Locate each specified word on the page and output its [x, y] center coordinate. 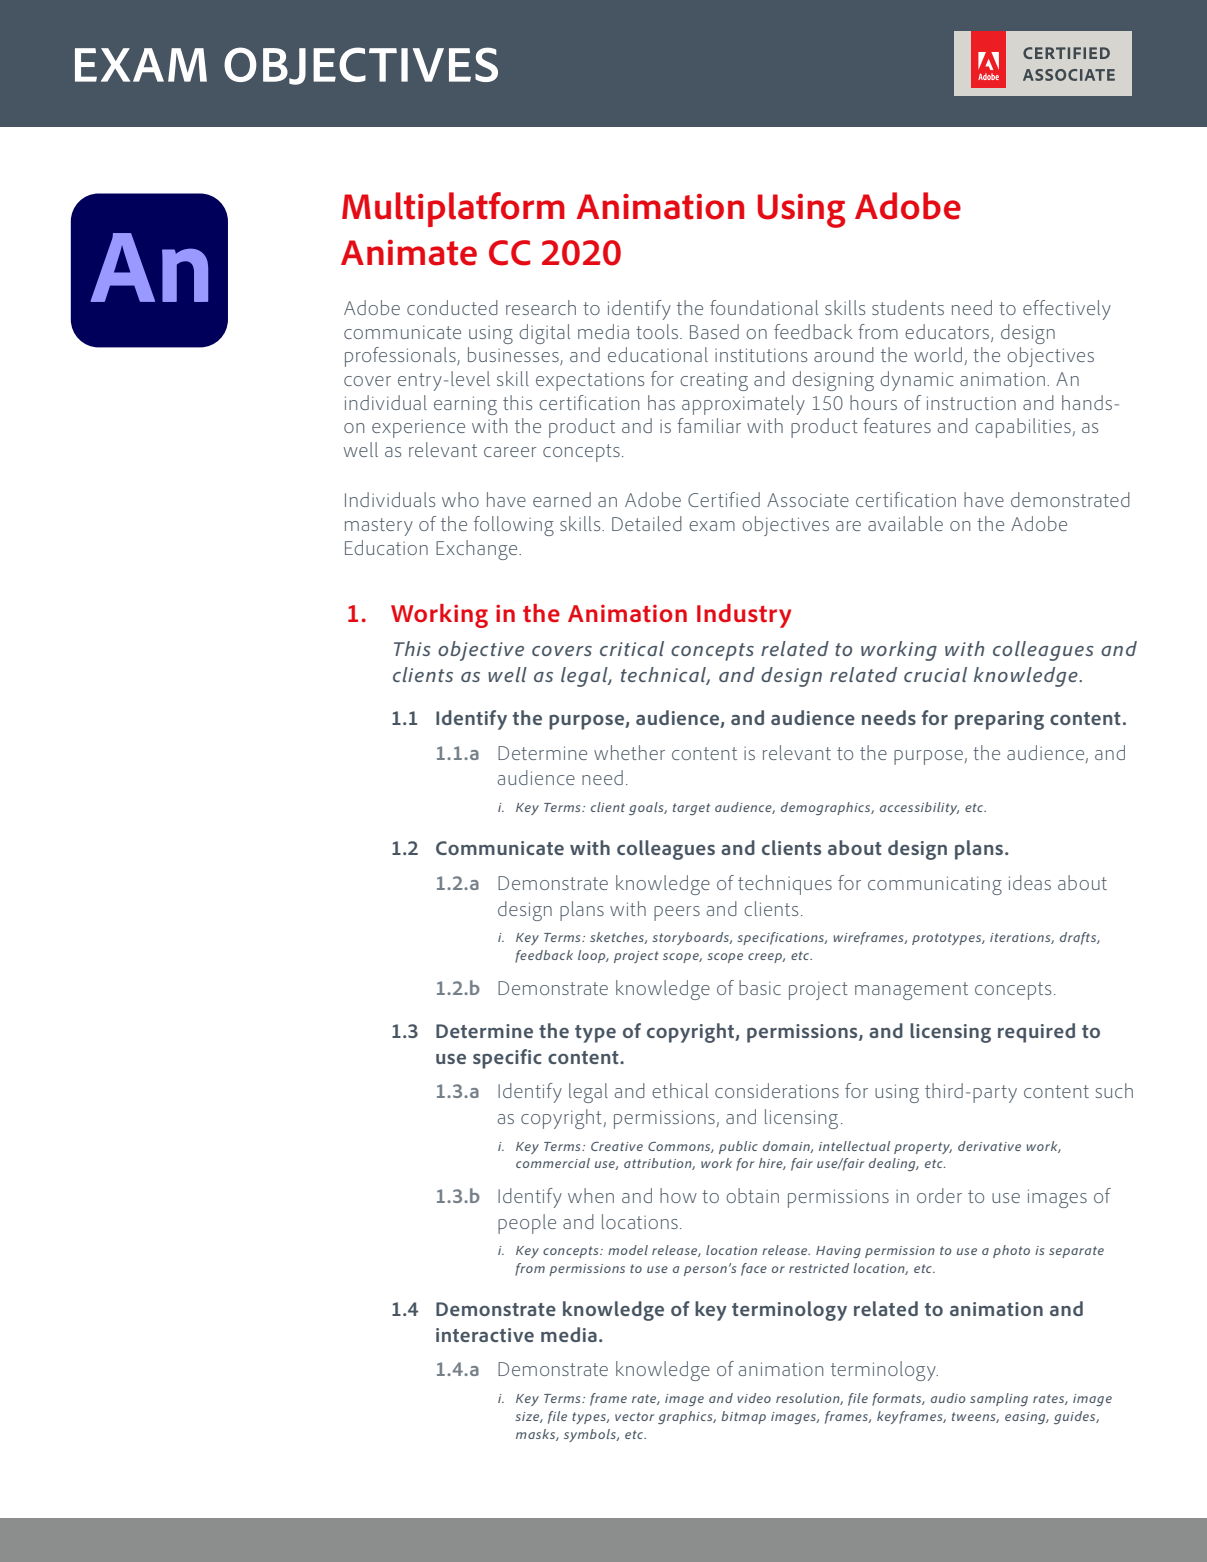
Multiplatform [453, 209]
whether [629, 752]
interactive [485, 1335]
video [754, 1398]
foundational [764, 307]
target [691, 809]
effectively [1067, 310]
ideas [1030, 882]
